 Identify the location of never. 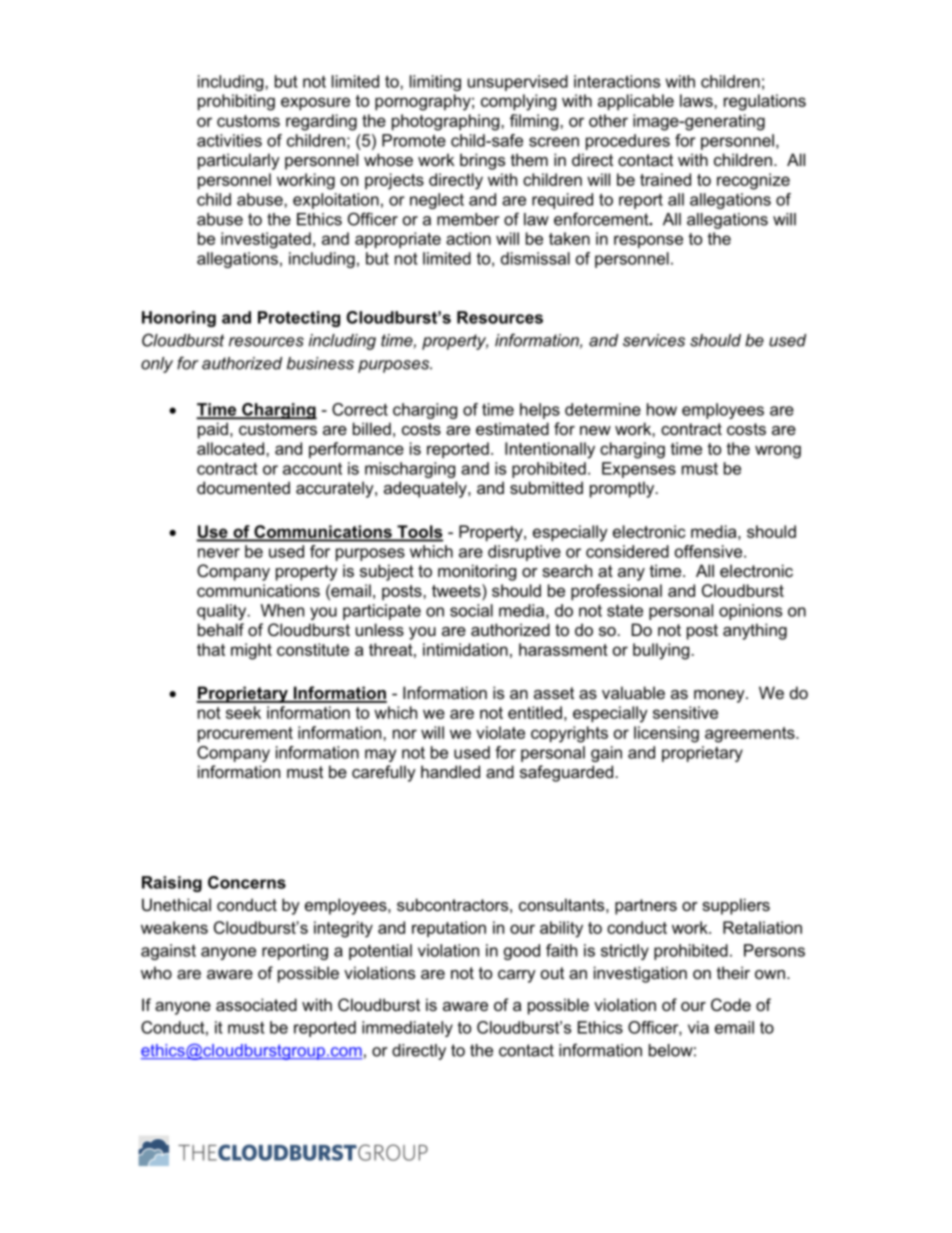
(219, 553).
